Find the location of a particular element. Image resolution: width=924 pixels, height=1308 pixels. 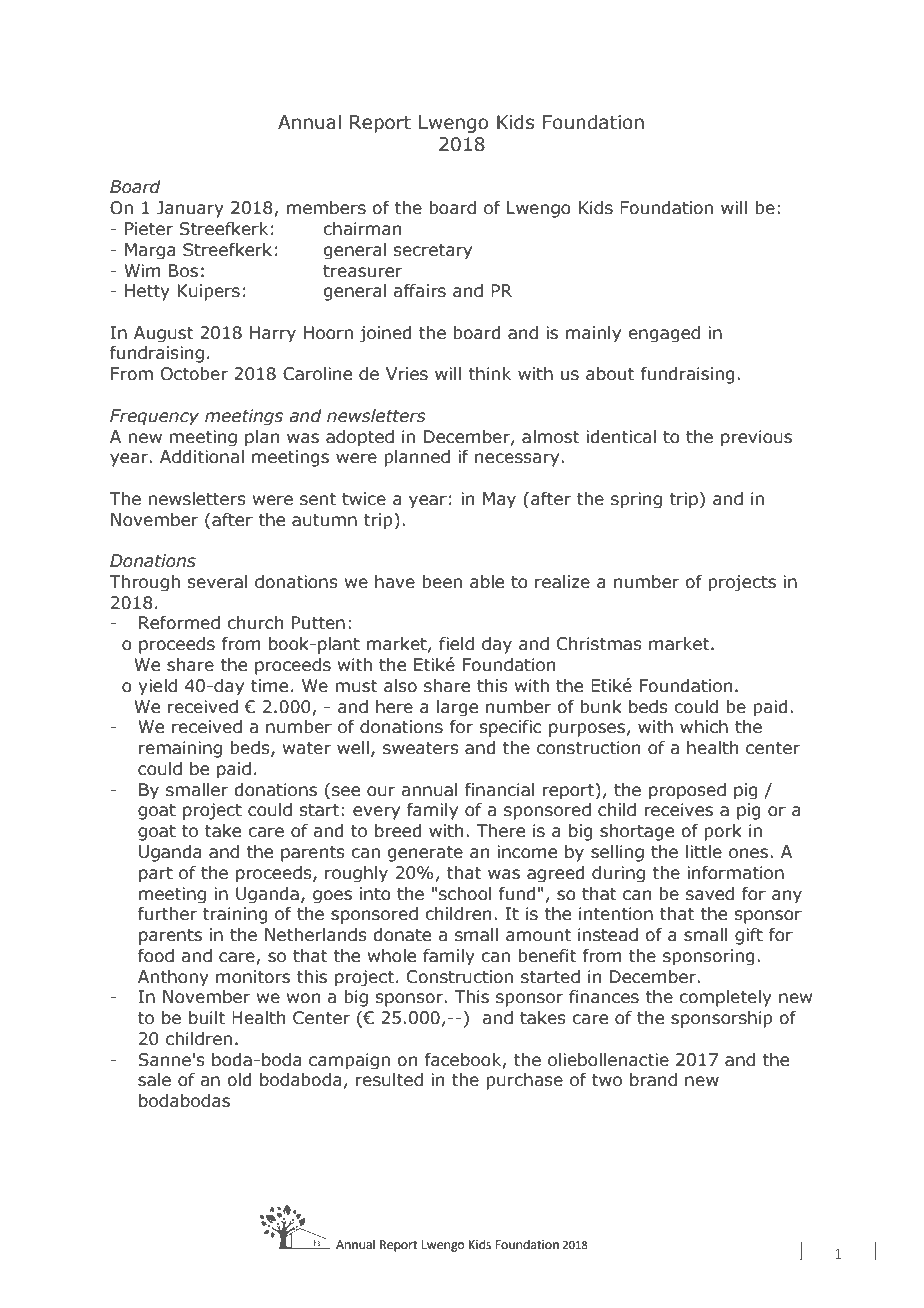

secretary is located at coordinates (433, 251).
